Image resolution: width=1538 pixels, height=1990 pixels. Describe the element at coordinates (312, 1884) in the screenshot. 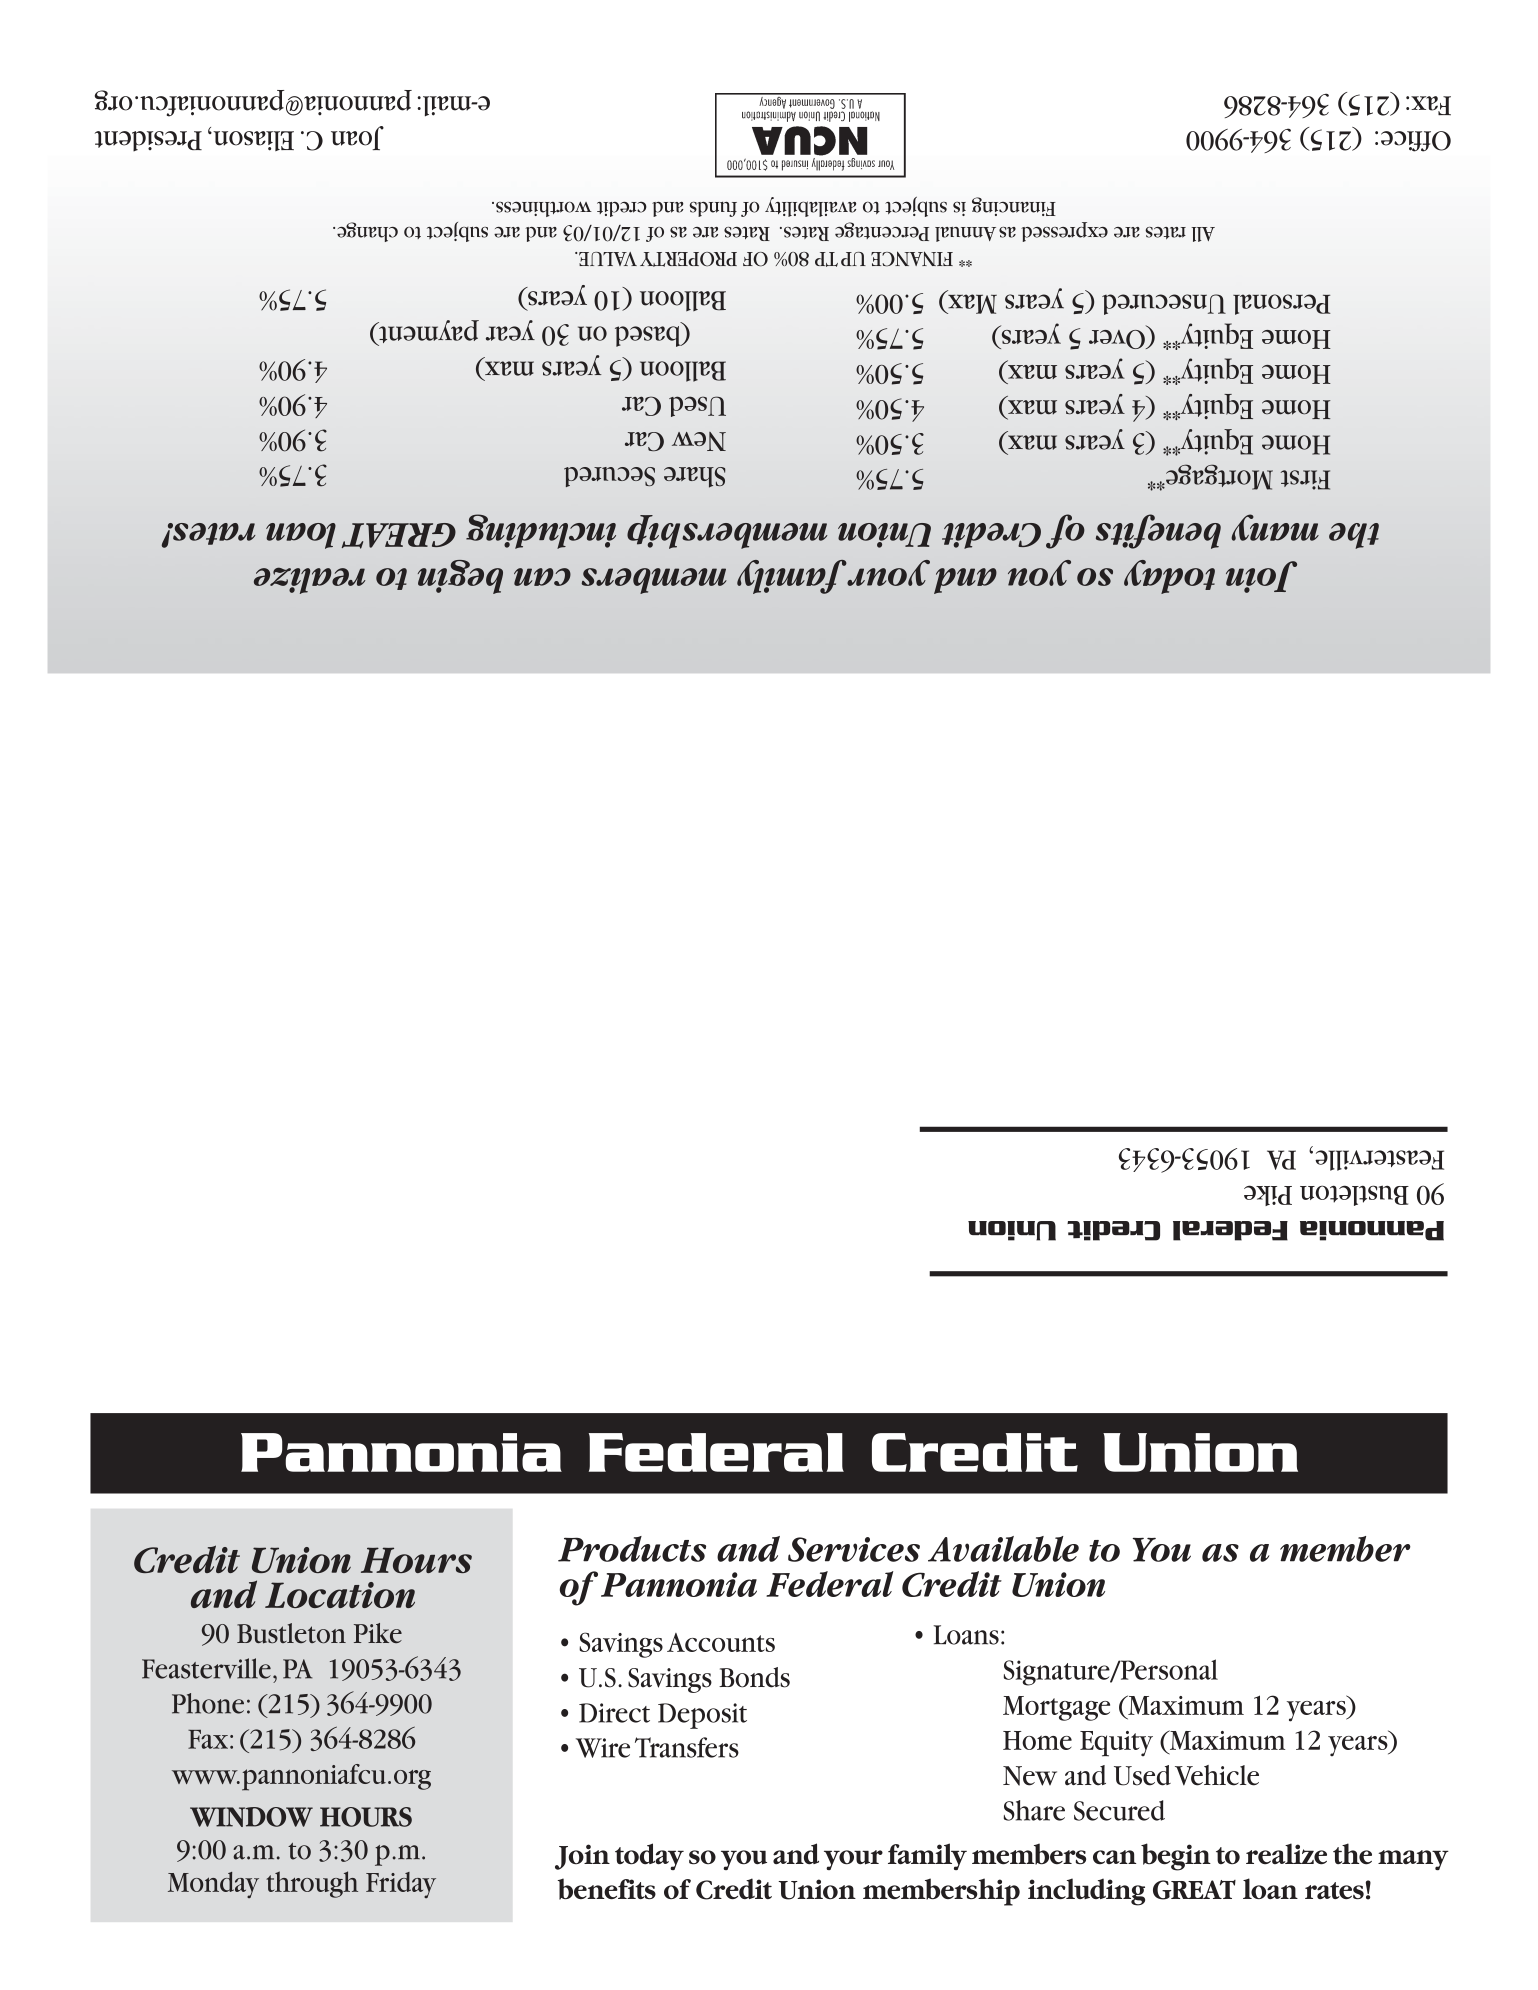

I see `through` at that location.
